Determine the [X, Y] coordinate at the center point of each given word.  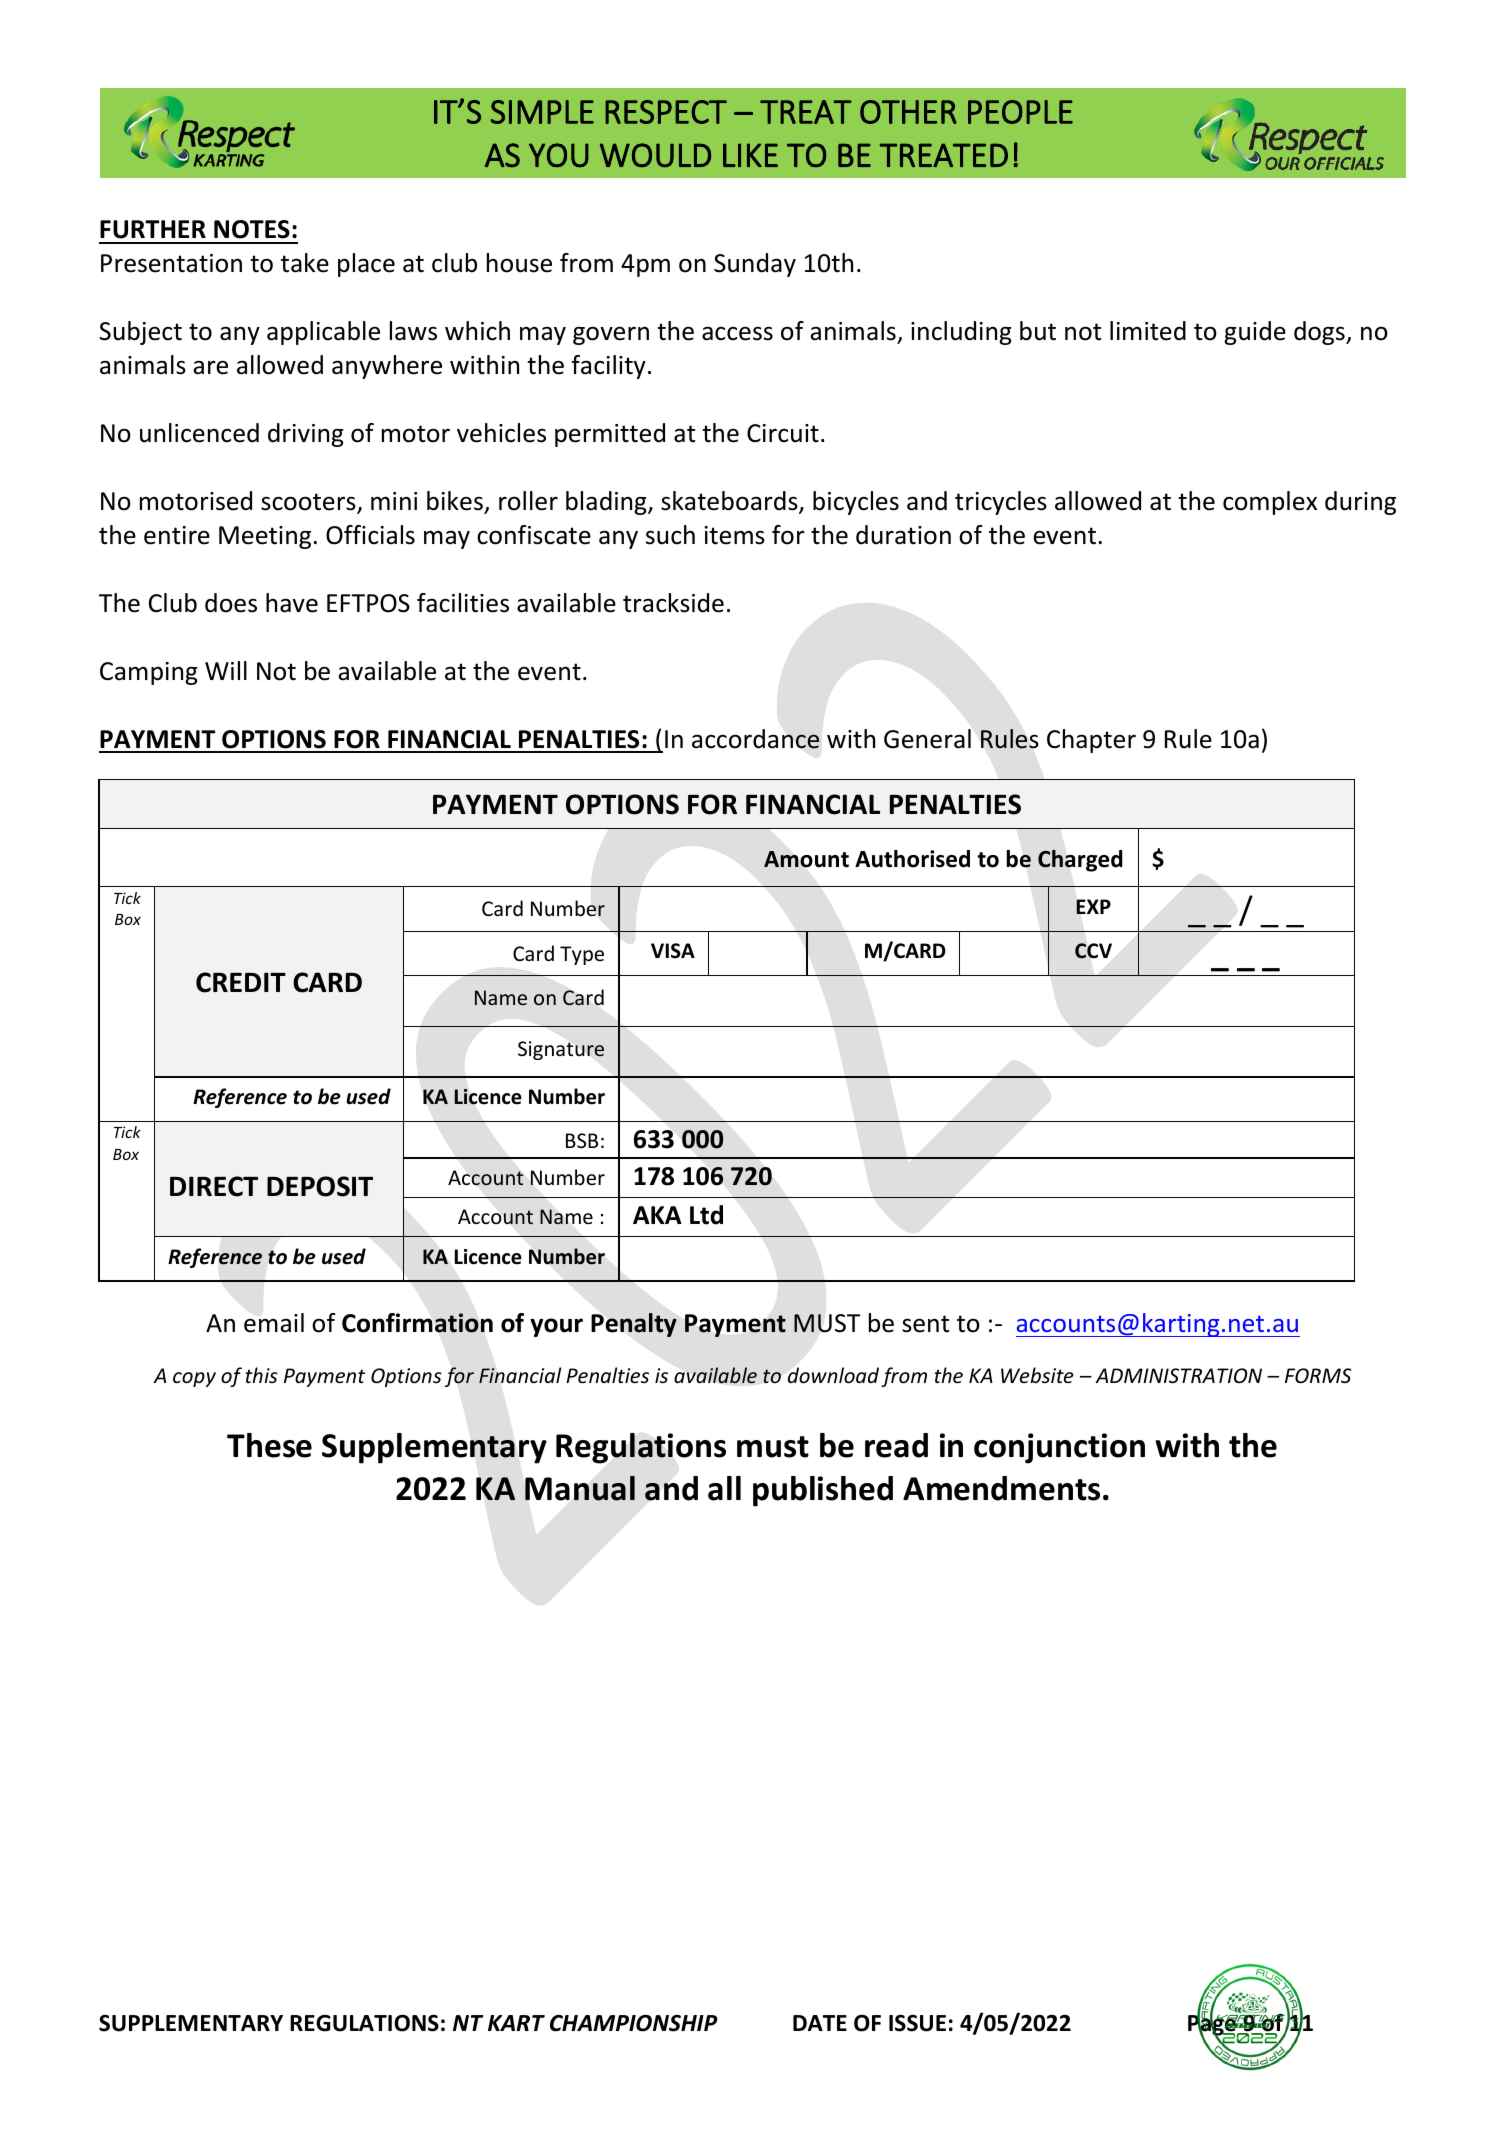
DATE [820, 2023]
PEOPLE [1020, 112]
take [305, 263]
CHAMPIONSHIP [634, 2023]
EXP [1093, 906]
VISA [673, 951]
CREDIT [241, 982]
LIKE [750, 155]
